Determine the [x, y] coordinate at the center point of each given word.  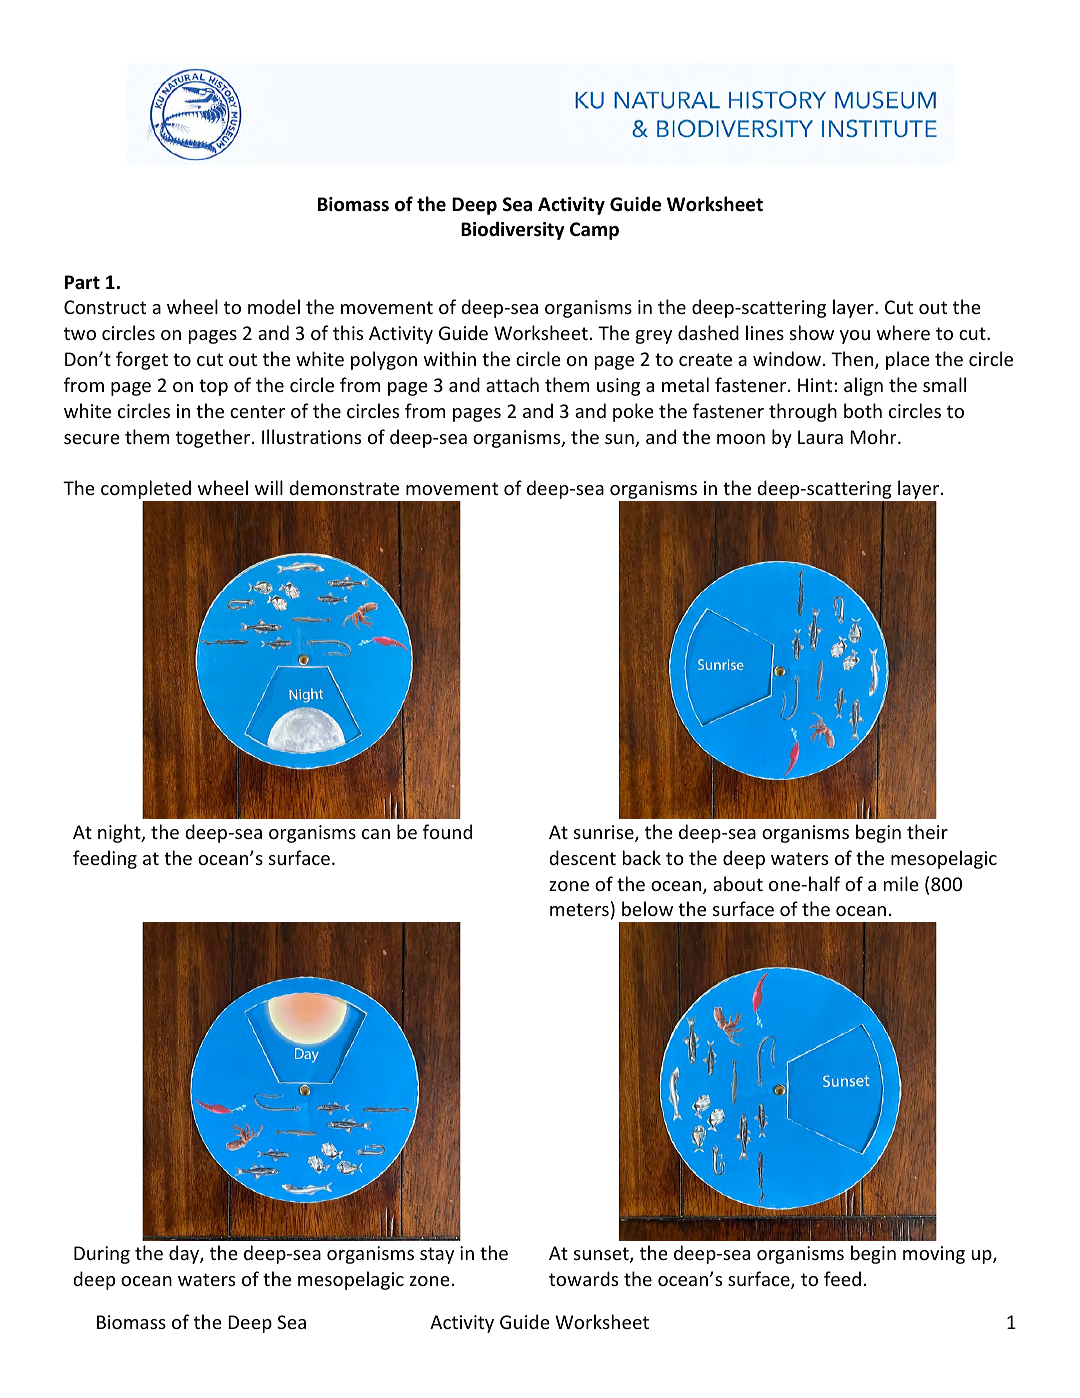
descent [582, 857]
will [269, 487]
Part [82, 282]
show [812, 332]
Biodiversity [513, 230]
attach [512, 384]
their [927, 831]
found [447, 831]
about [738, 883]
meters [579, 909]
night [120, 833]
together [214, 438]
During [102, 1255]
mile [901, 883]
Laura [820, 437]
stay [437, 1255]
